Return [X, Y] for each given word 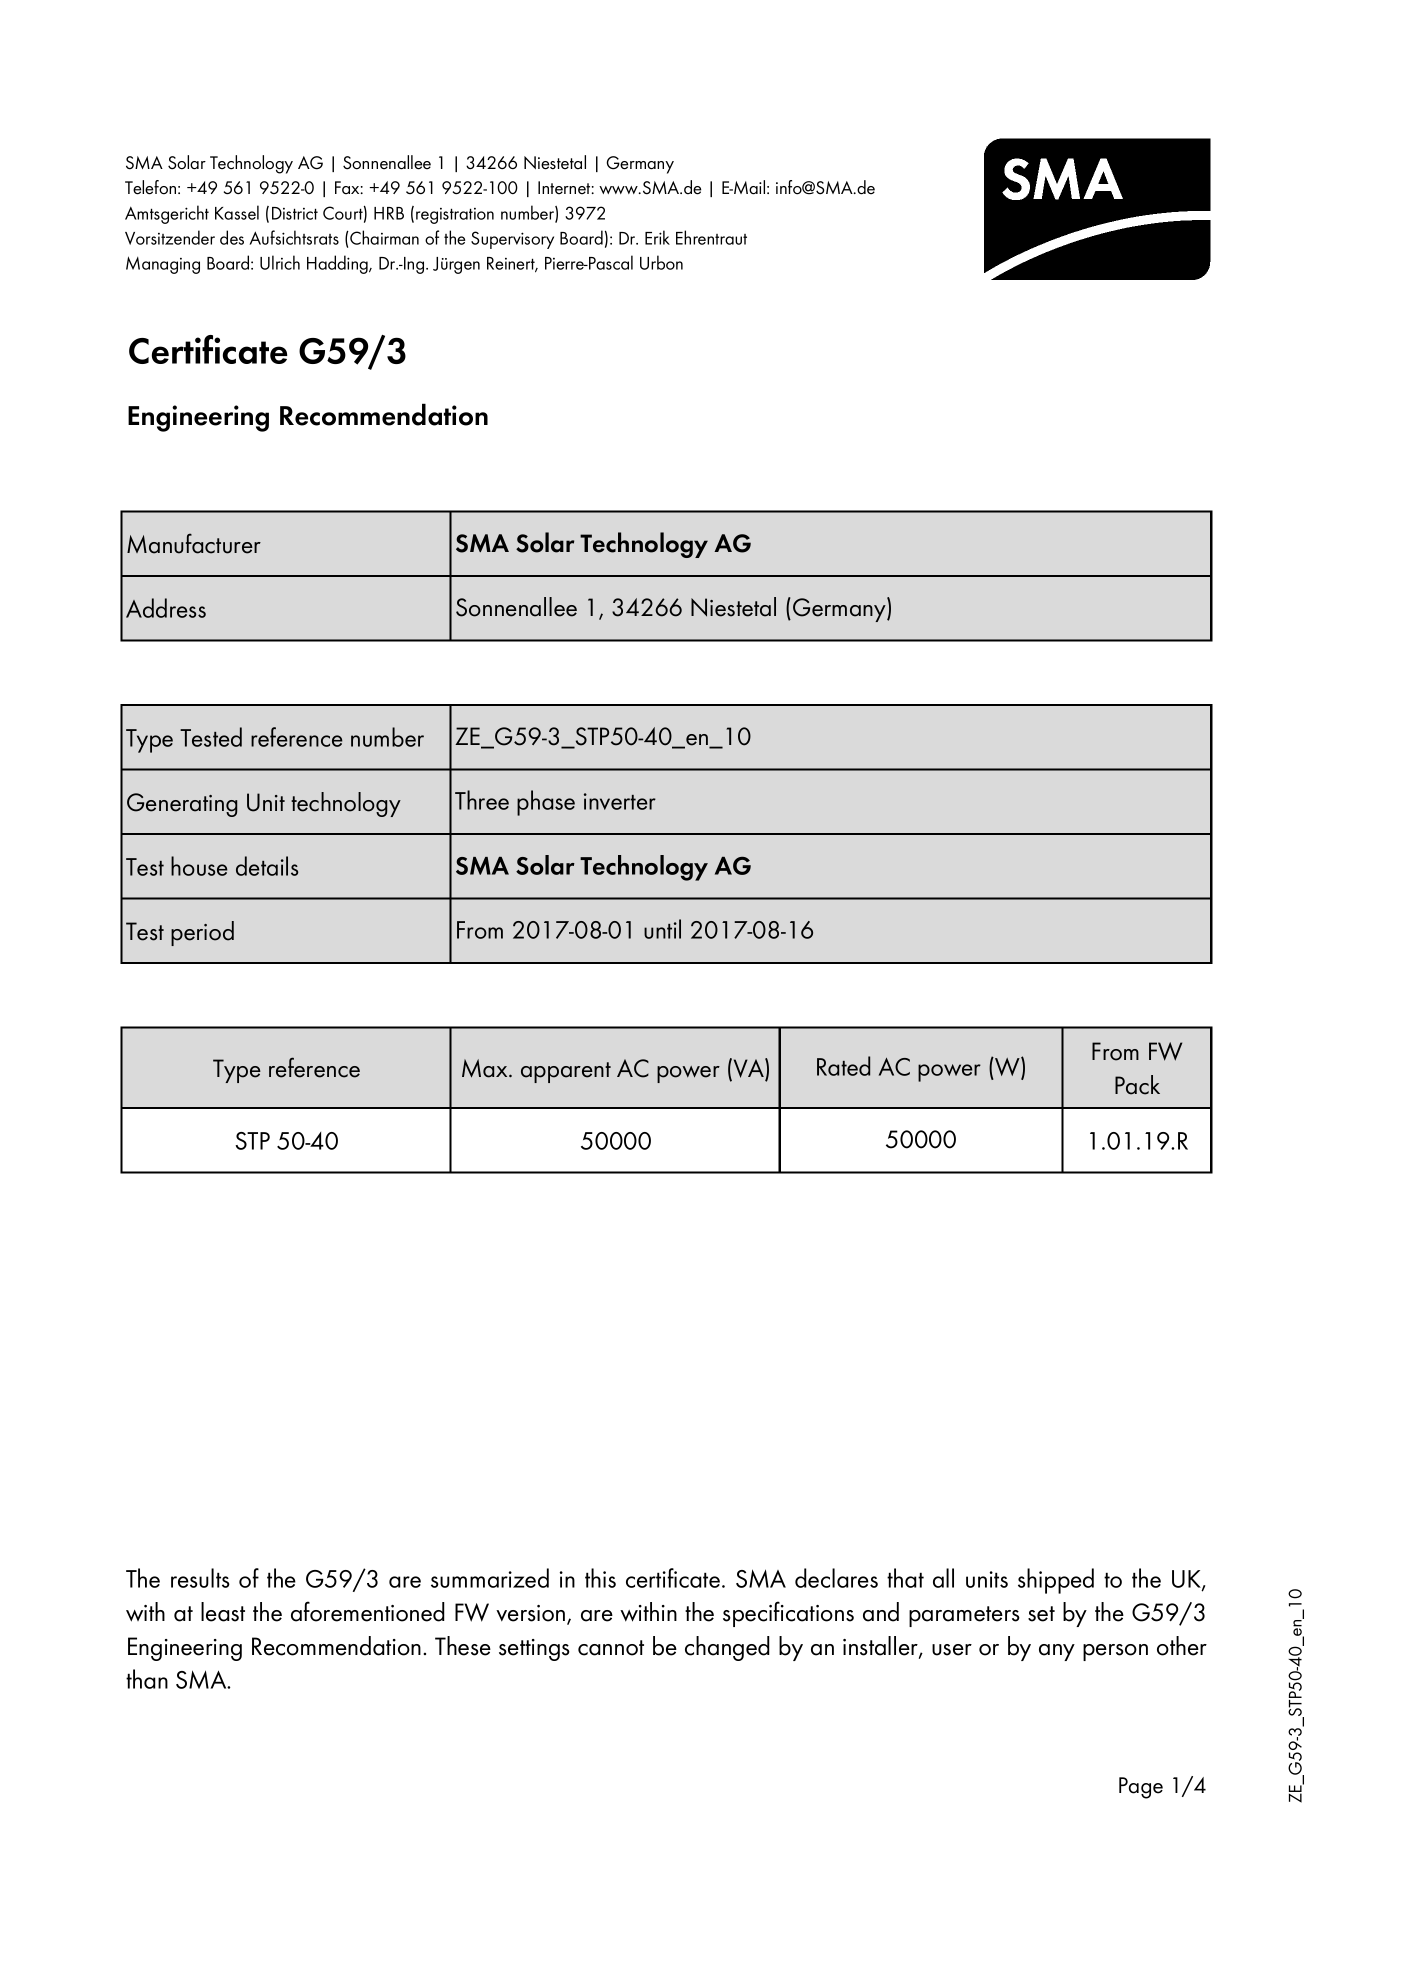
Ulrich [280, 262]
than [147, 1679]
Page [1141, 1788]
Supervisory [512, 240]
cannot [611, 1648]
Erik [657, 237]
